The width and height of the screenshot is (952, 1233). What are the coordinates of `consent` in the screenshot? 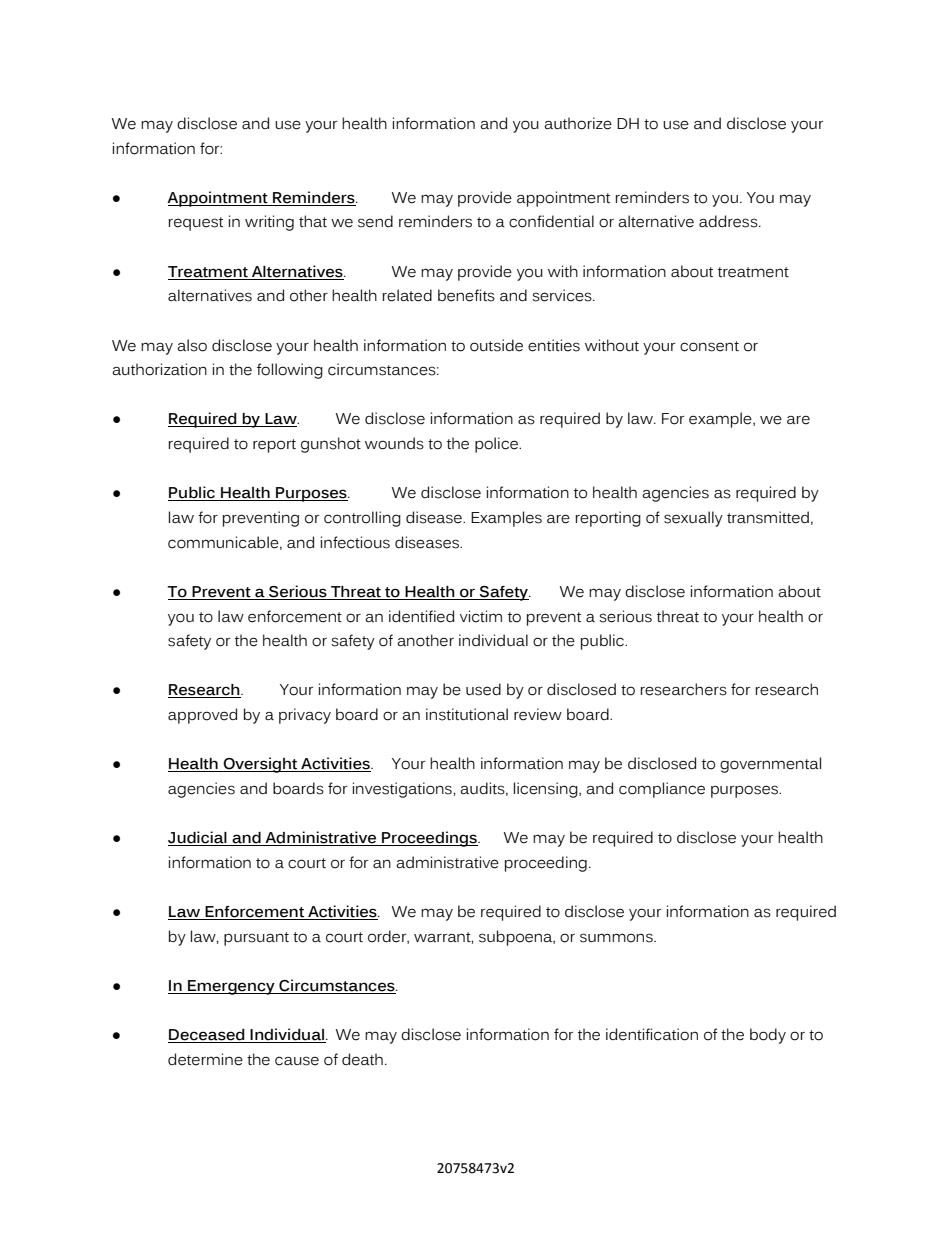 It's located at (709, 346).
